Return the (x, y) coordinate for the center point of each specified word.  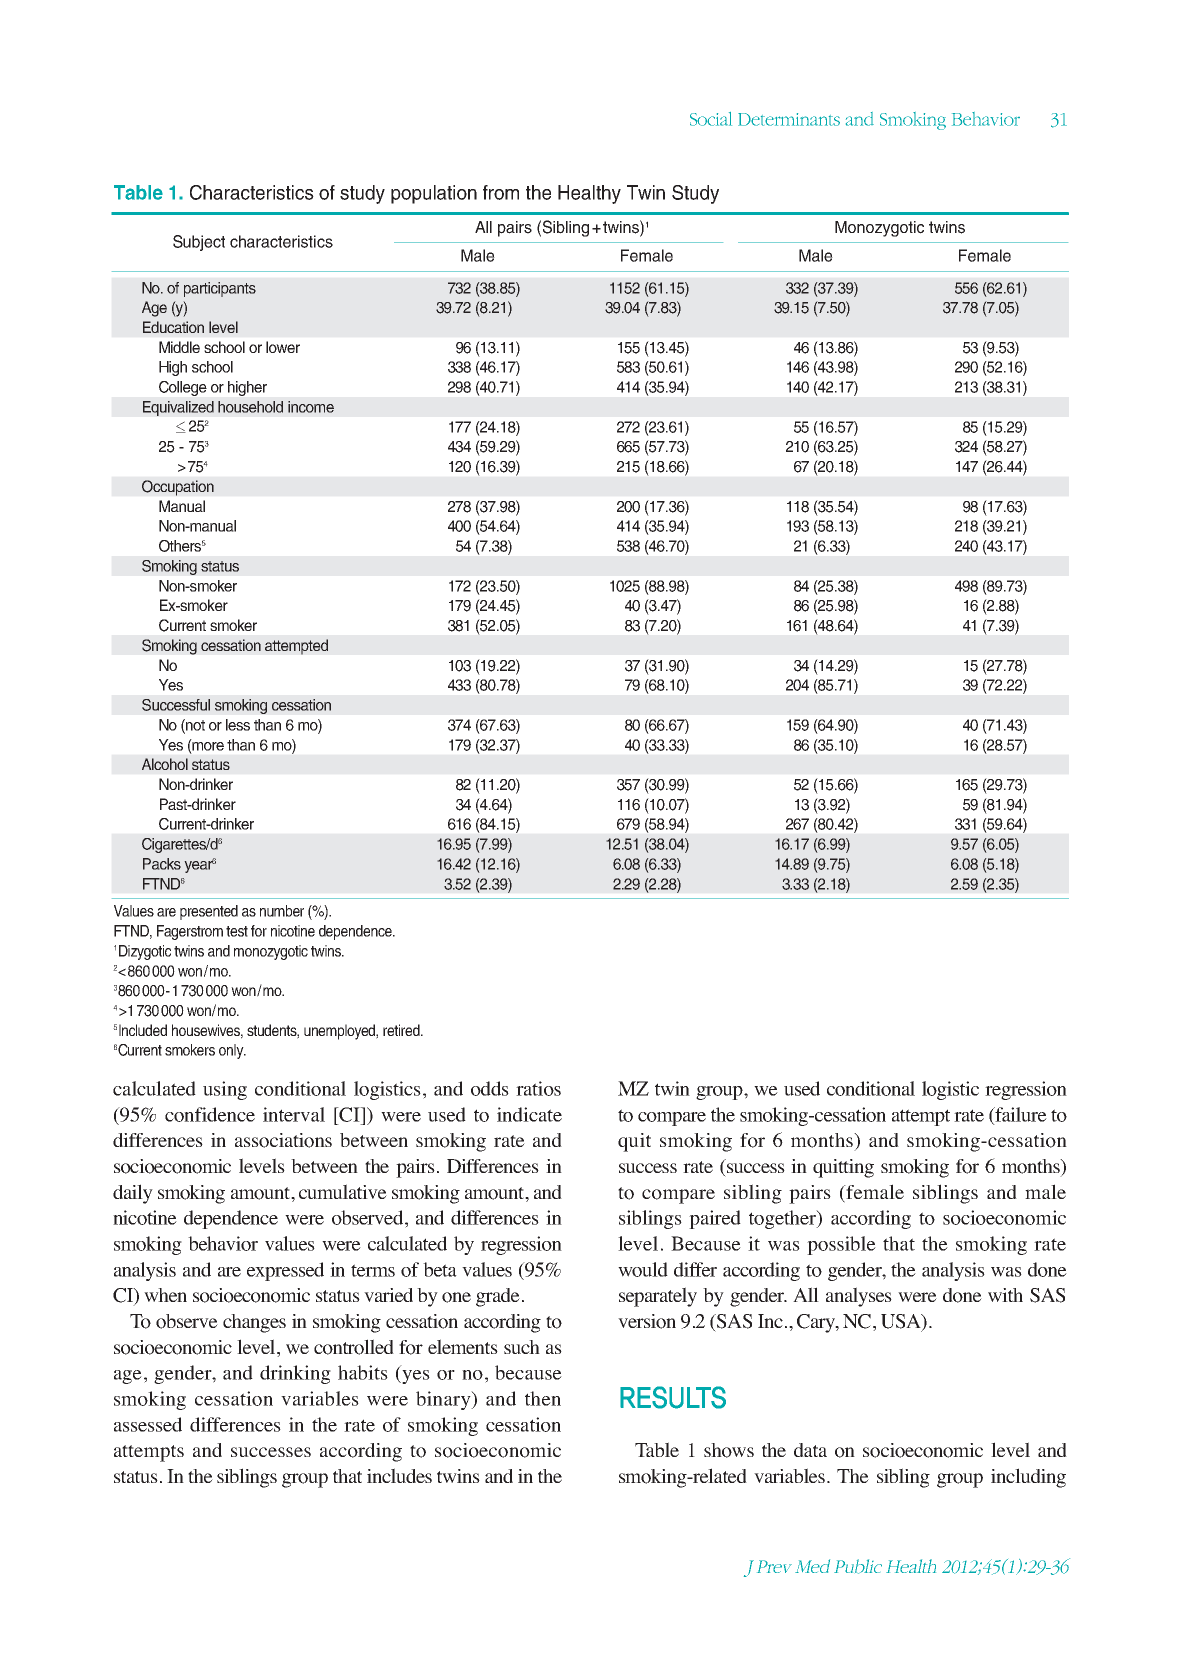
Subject (199, 243)
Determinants (789, 119)
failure (1020, 1115)
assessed (148, 1424)
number (282, 911)
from (501, 192)
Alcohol (165, 764)
